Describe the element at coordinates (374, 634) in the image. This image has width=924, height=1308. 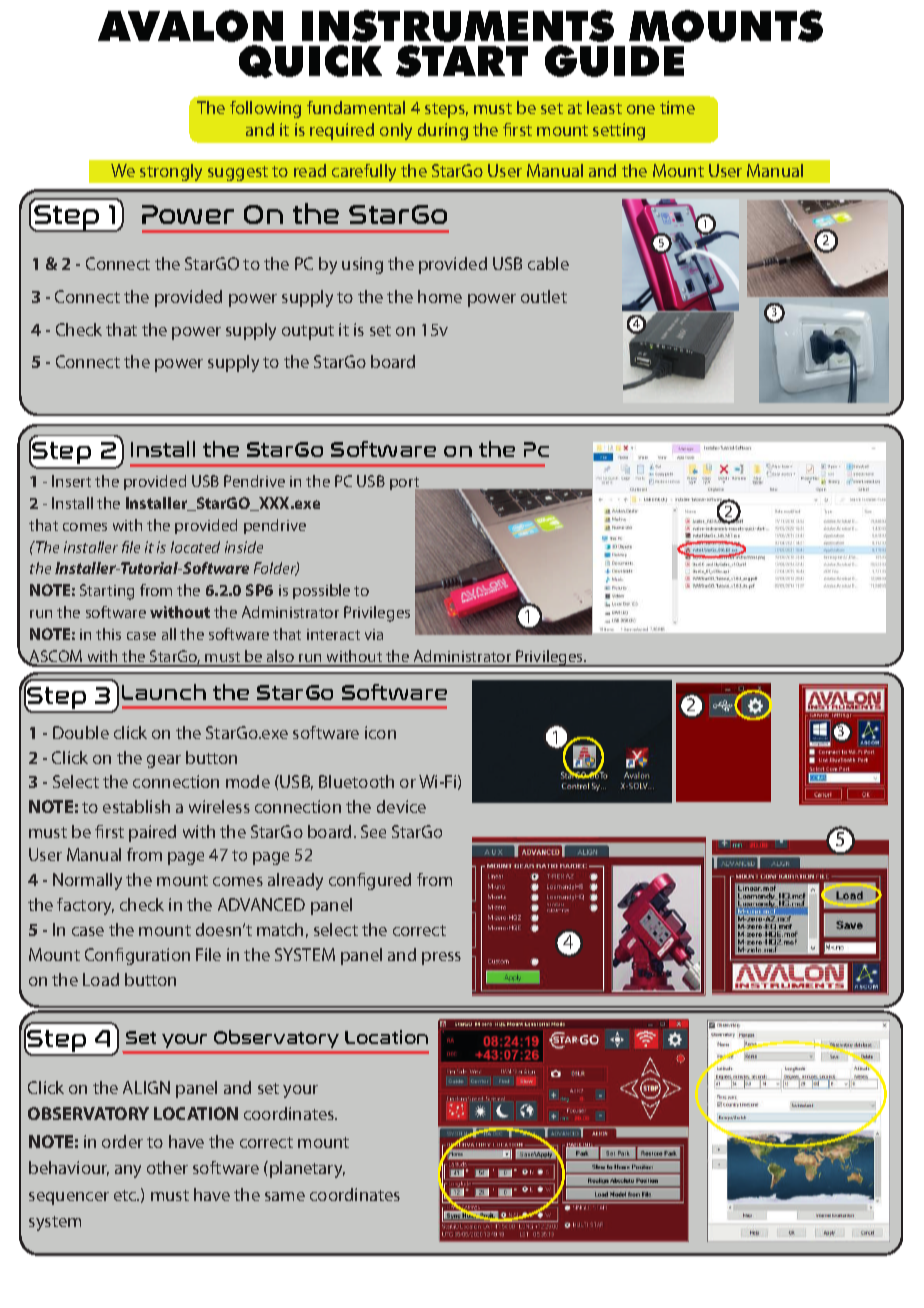
I see `via` at that location.
